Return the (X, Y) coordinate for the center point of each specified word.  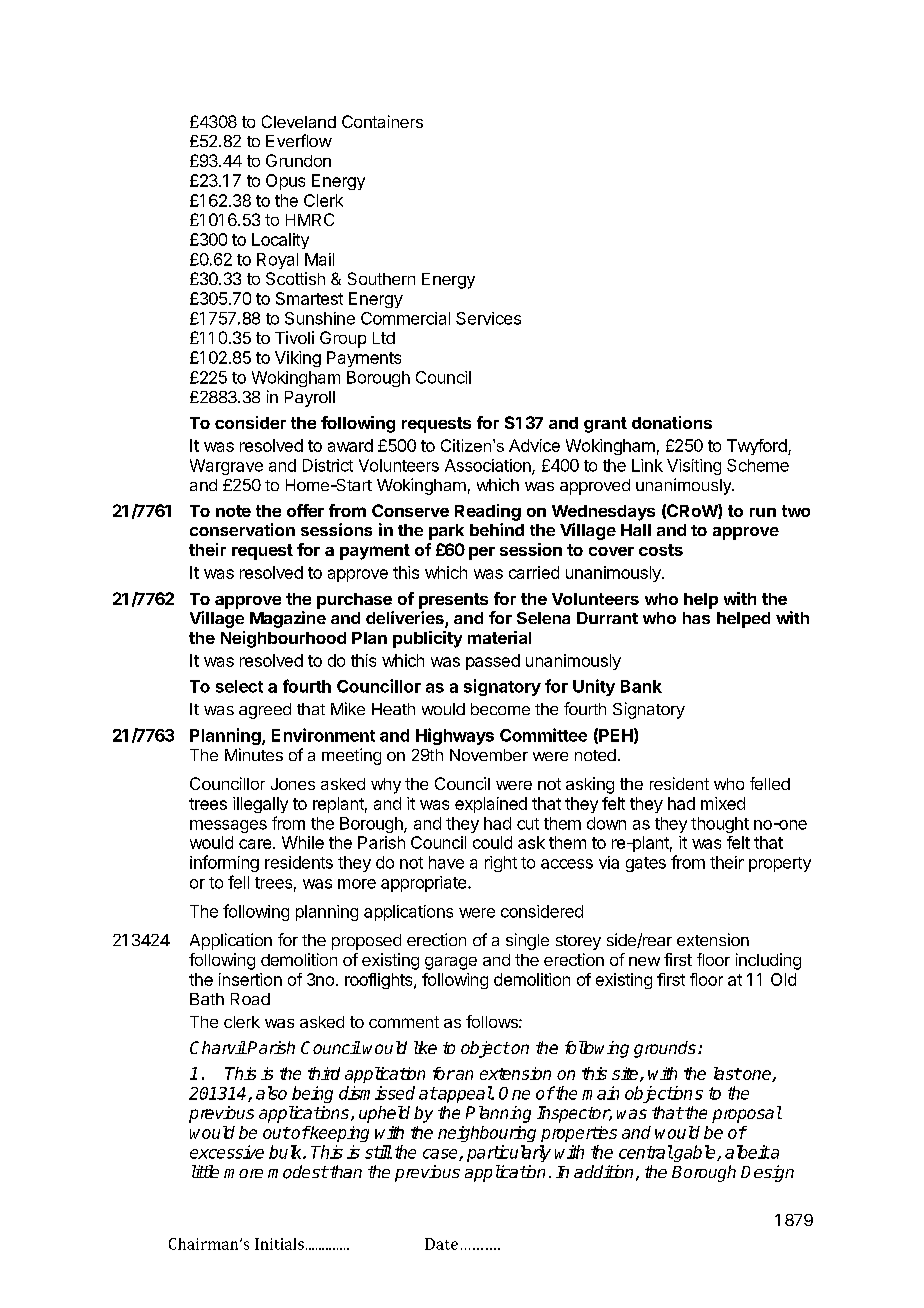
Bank (641, 686)
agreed (265, 711)
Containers (382, 121)
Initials (279, 1244)
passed (493, 662)
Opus (285, 182)
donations (672, 422)
